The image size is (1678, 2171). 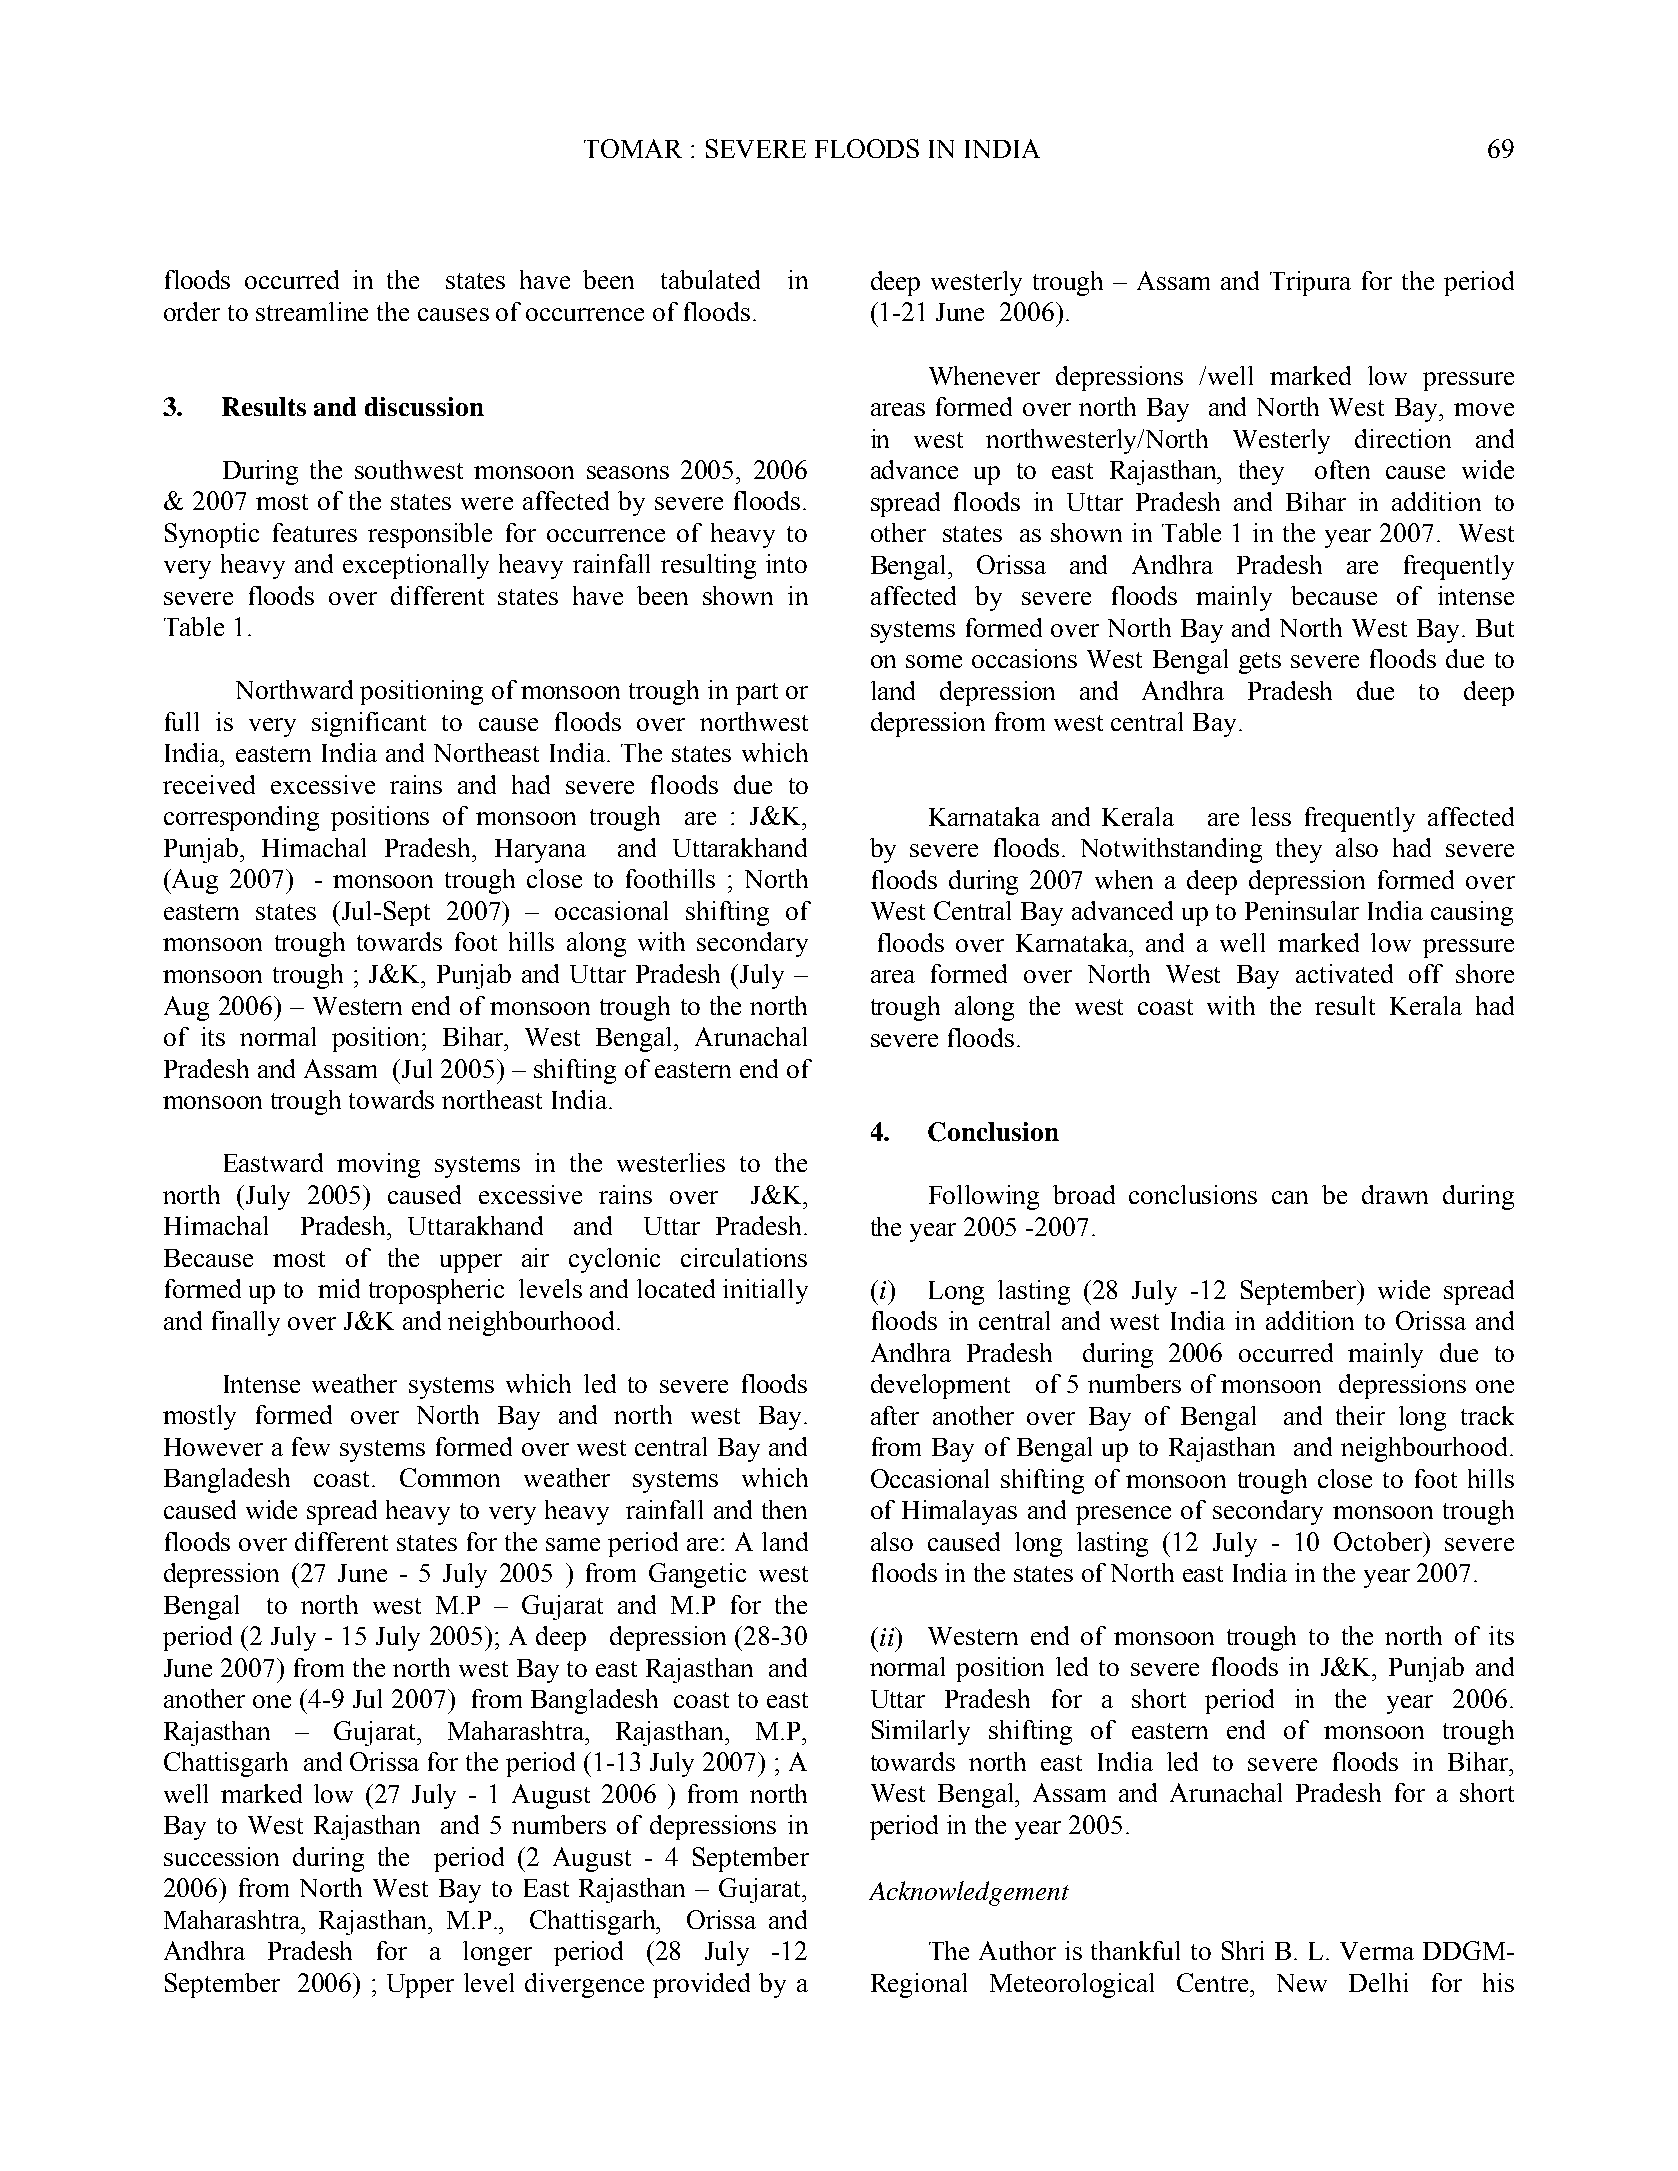 I want to click on then, so click(x=784, y=1509).
